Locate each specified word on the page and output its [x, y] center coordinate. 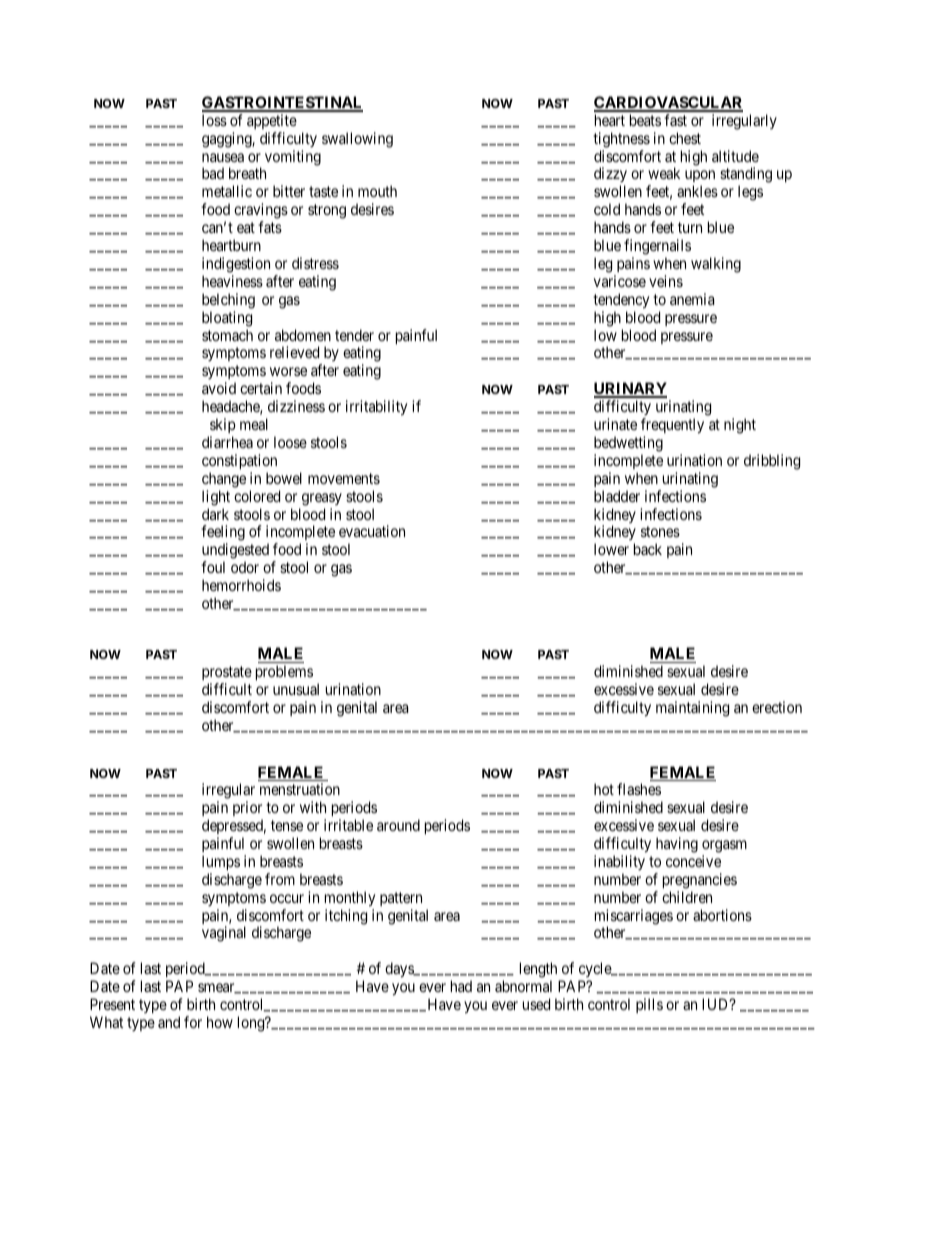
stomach [227, 335]
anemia [692, 299]
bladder [617, 496]
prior [248, 810]
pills [649, 1005]
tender [354, 335]
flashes [639, 789]
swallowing [357, 140]
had [461, 986]
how [220, 1022]
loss [214, 120]
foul [213, 567]
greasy [322, 499]
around [398, 825]
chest [685, 138]
